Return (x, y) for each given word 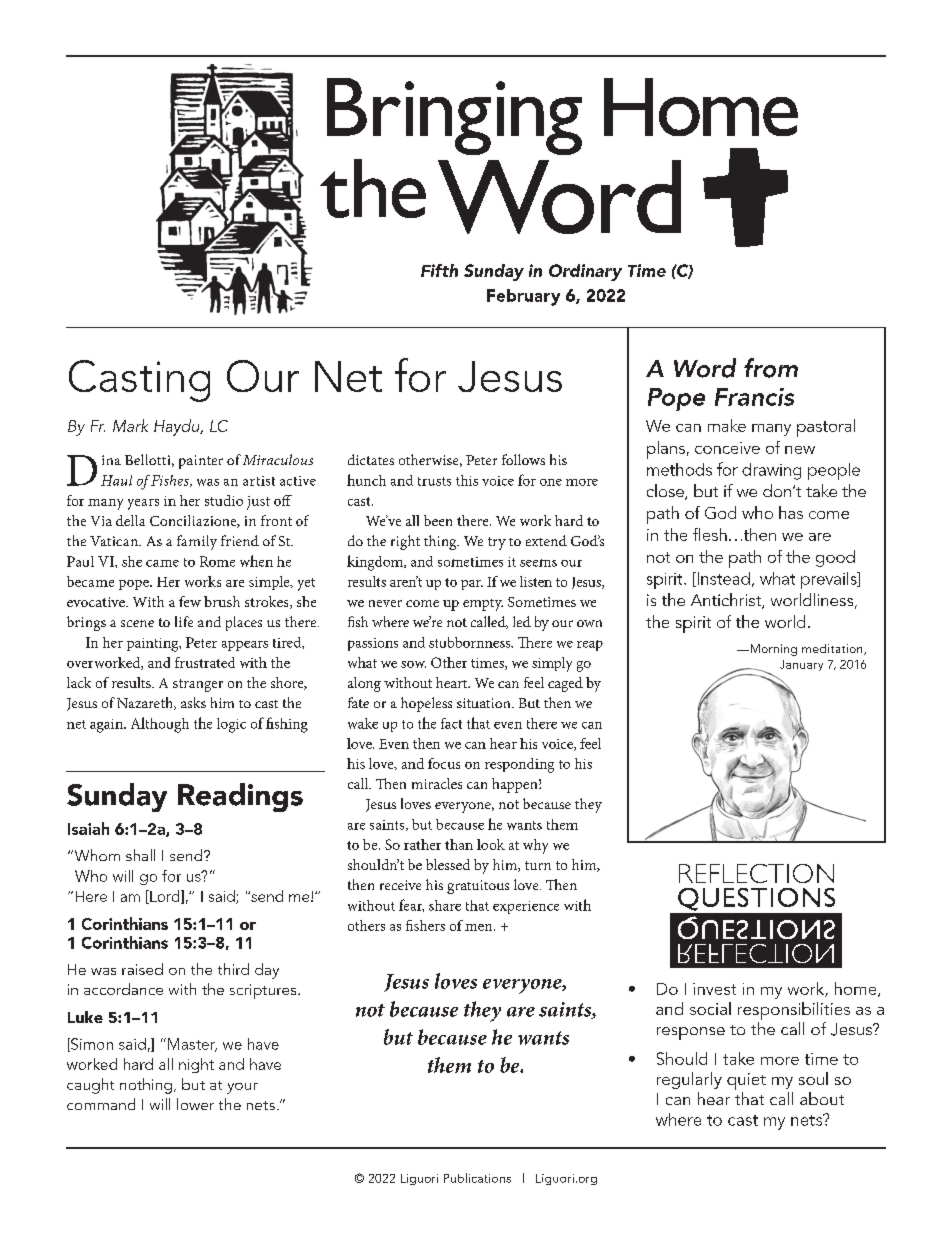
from (771, 368)
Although (160, 725)
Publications (477, 1178)
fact (451, 723)
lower (195, 1104)
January (801, 665)
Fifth (439, 270)
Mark (130, 425)
